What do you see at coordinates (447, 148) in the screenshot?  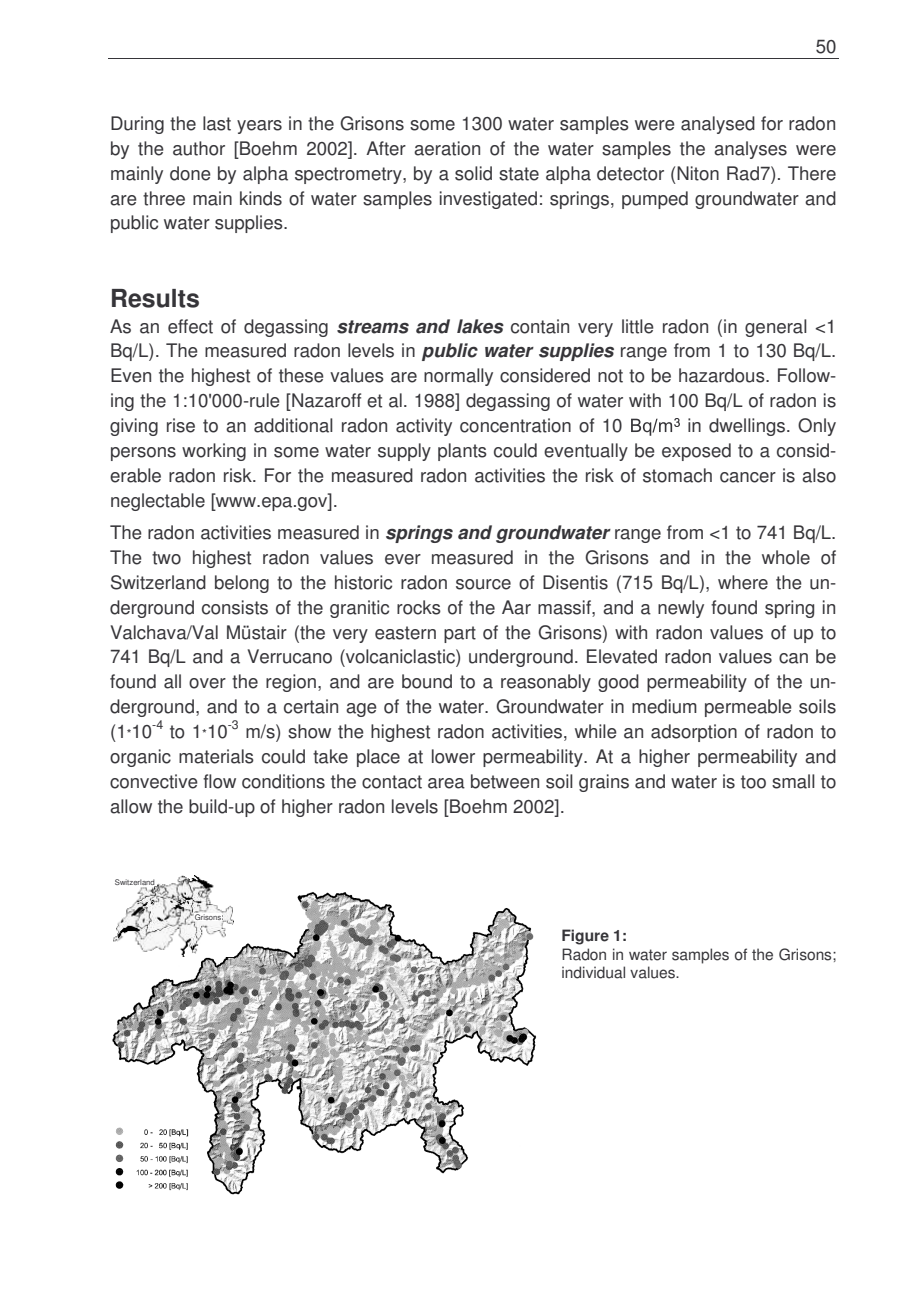 I see `aeration` at bounding box center [447, 148].
